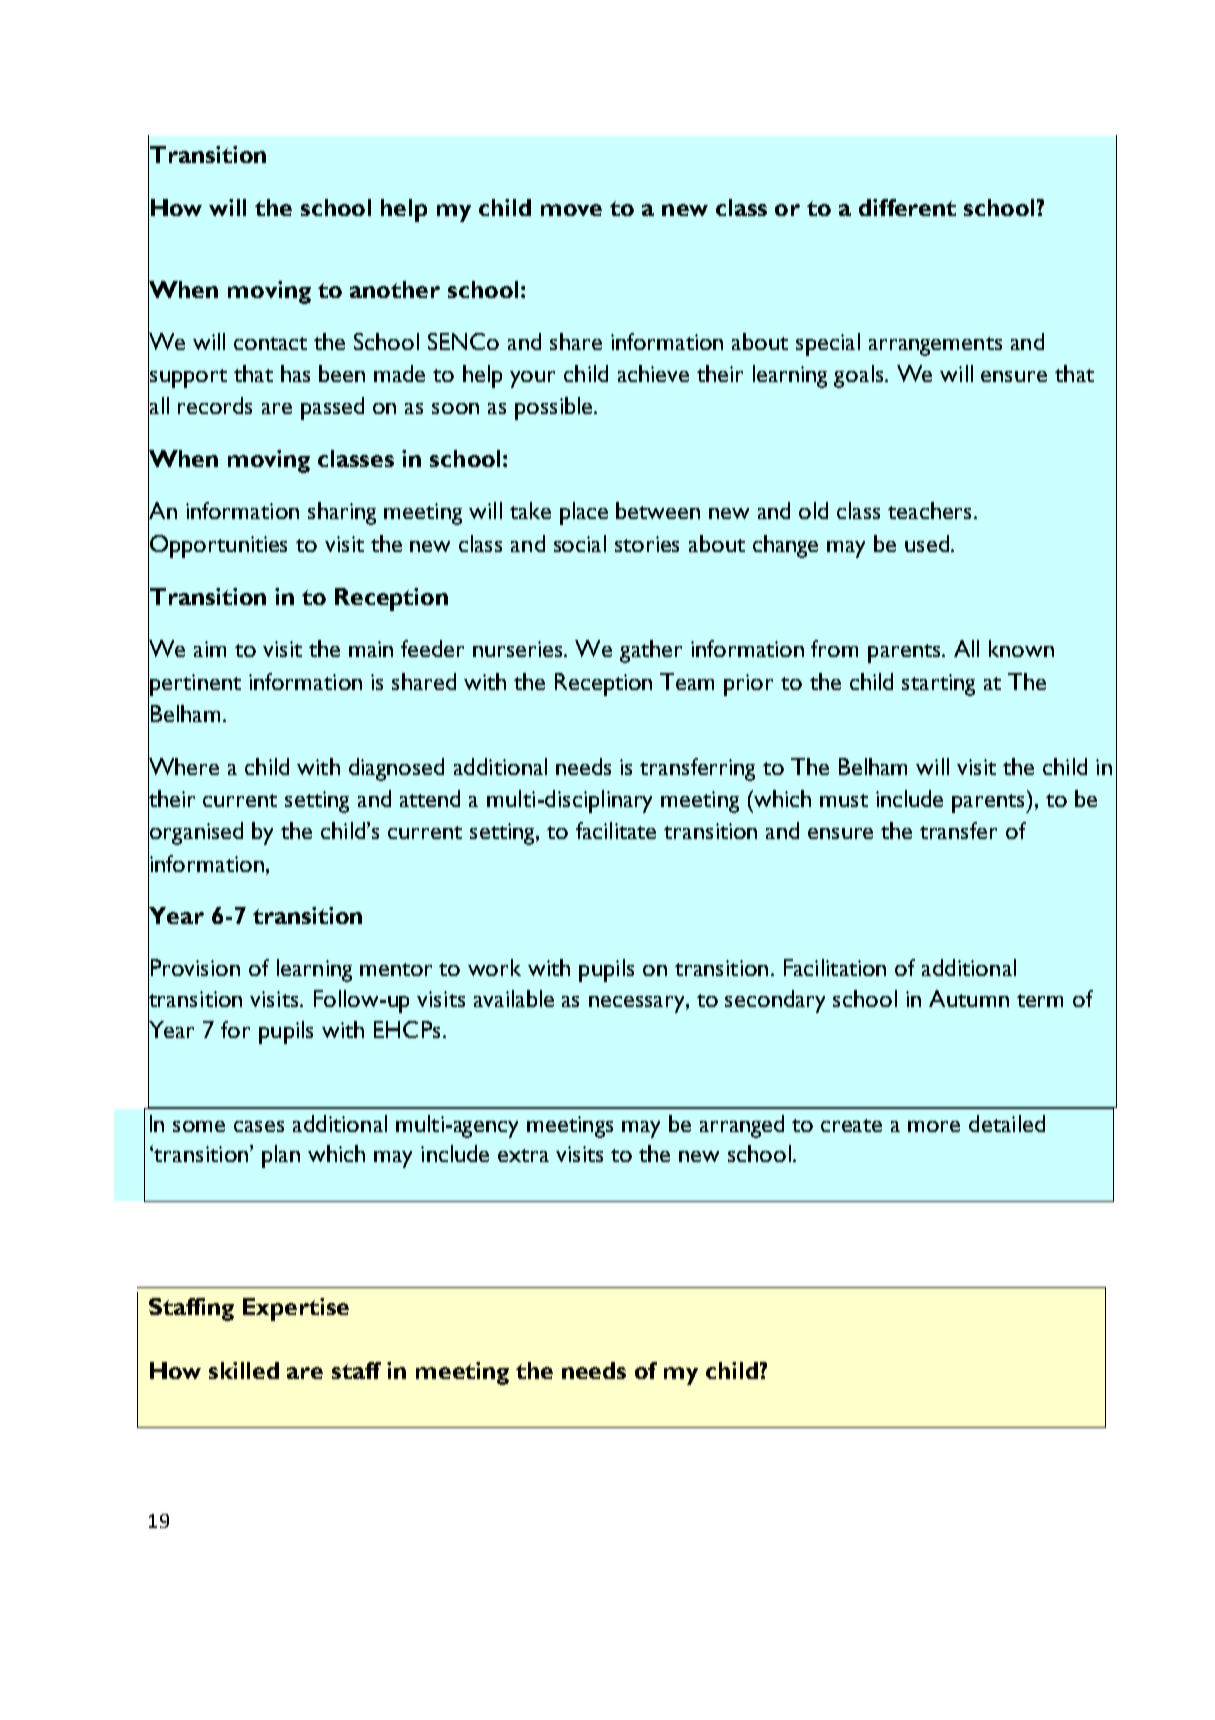 The image size is (1215, 1720). I want to click on extra, so click(523, 1155).
